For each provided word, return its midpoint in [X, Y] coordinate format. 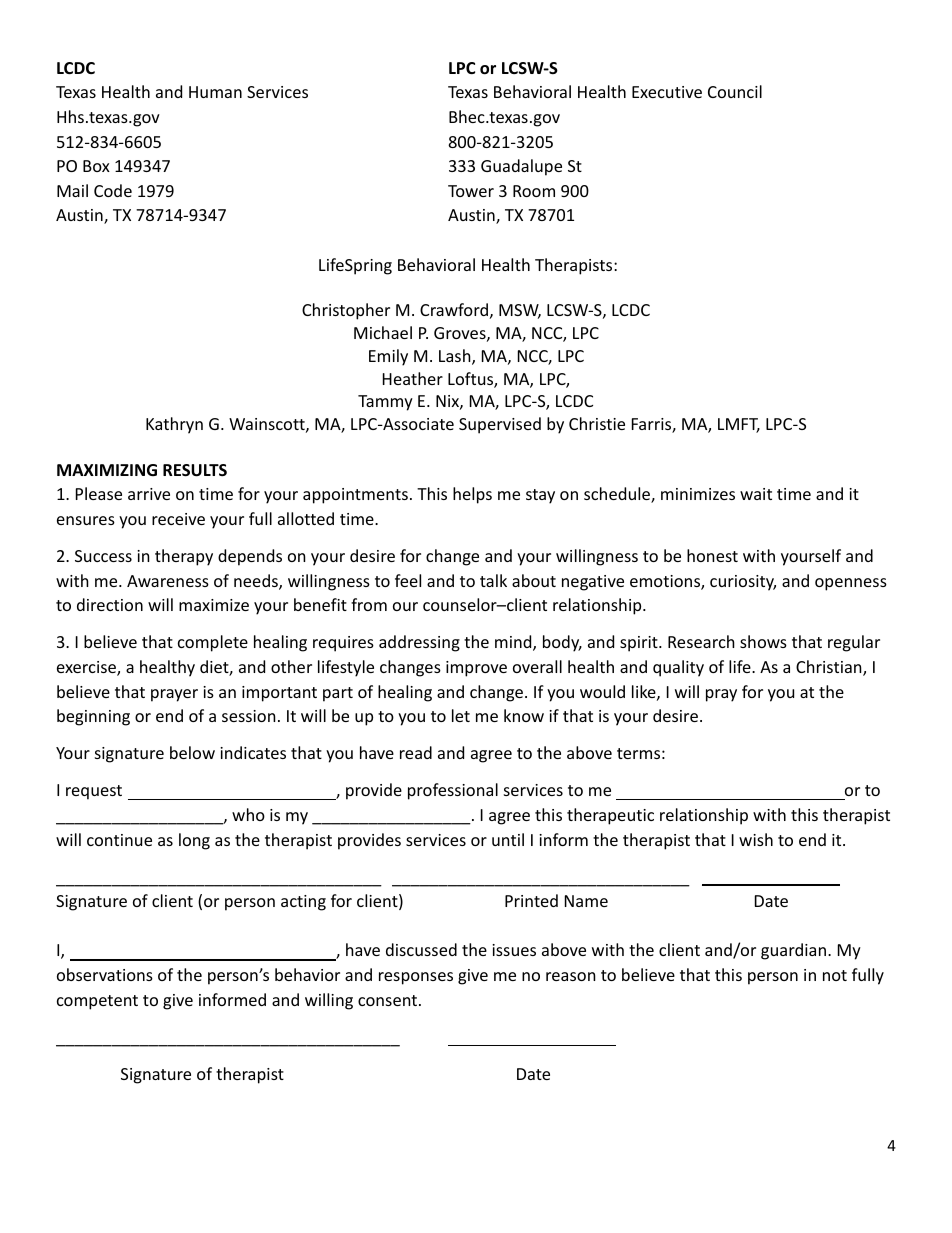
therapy [184, 557]
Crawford [454, 309]
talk [493, 580]
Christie [597, 423]
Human [215, 92]
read [416, 752]
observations [105, 974]
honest [712, 555]
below [192, 752]
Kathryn [174, 425]
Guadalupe [521, 167]
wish [756, 839]
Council [735, 91]
